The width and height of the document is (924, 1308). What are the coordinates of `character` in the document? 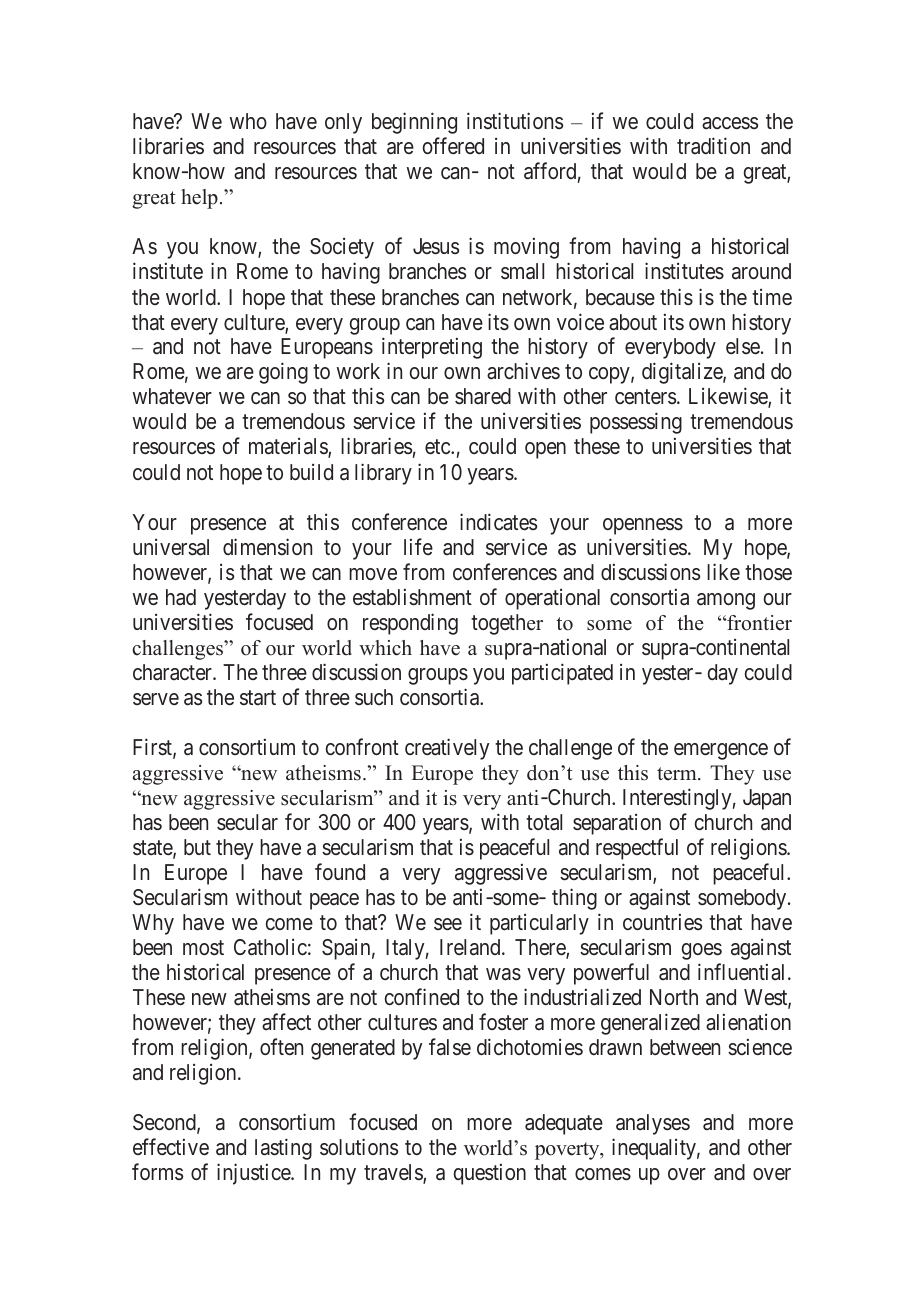 It's located at (173, 672).
